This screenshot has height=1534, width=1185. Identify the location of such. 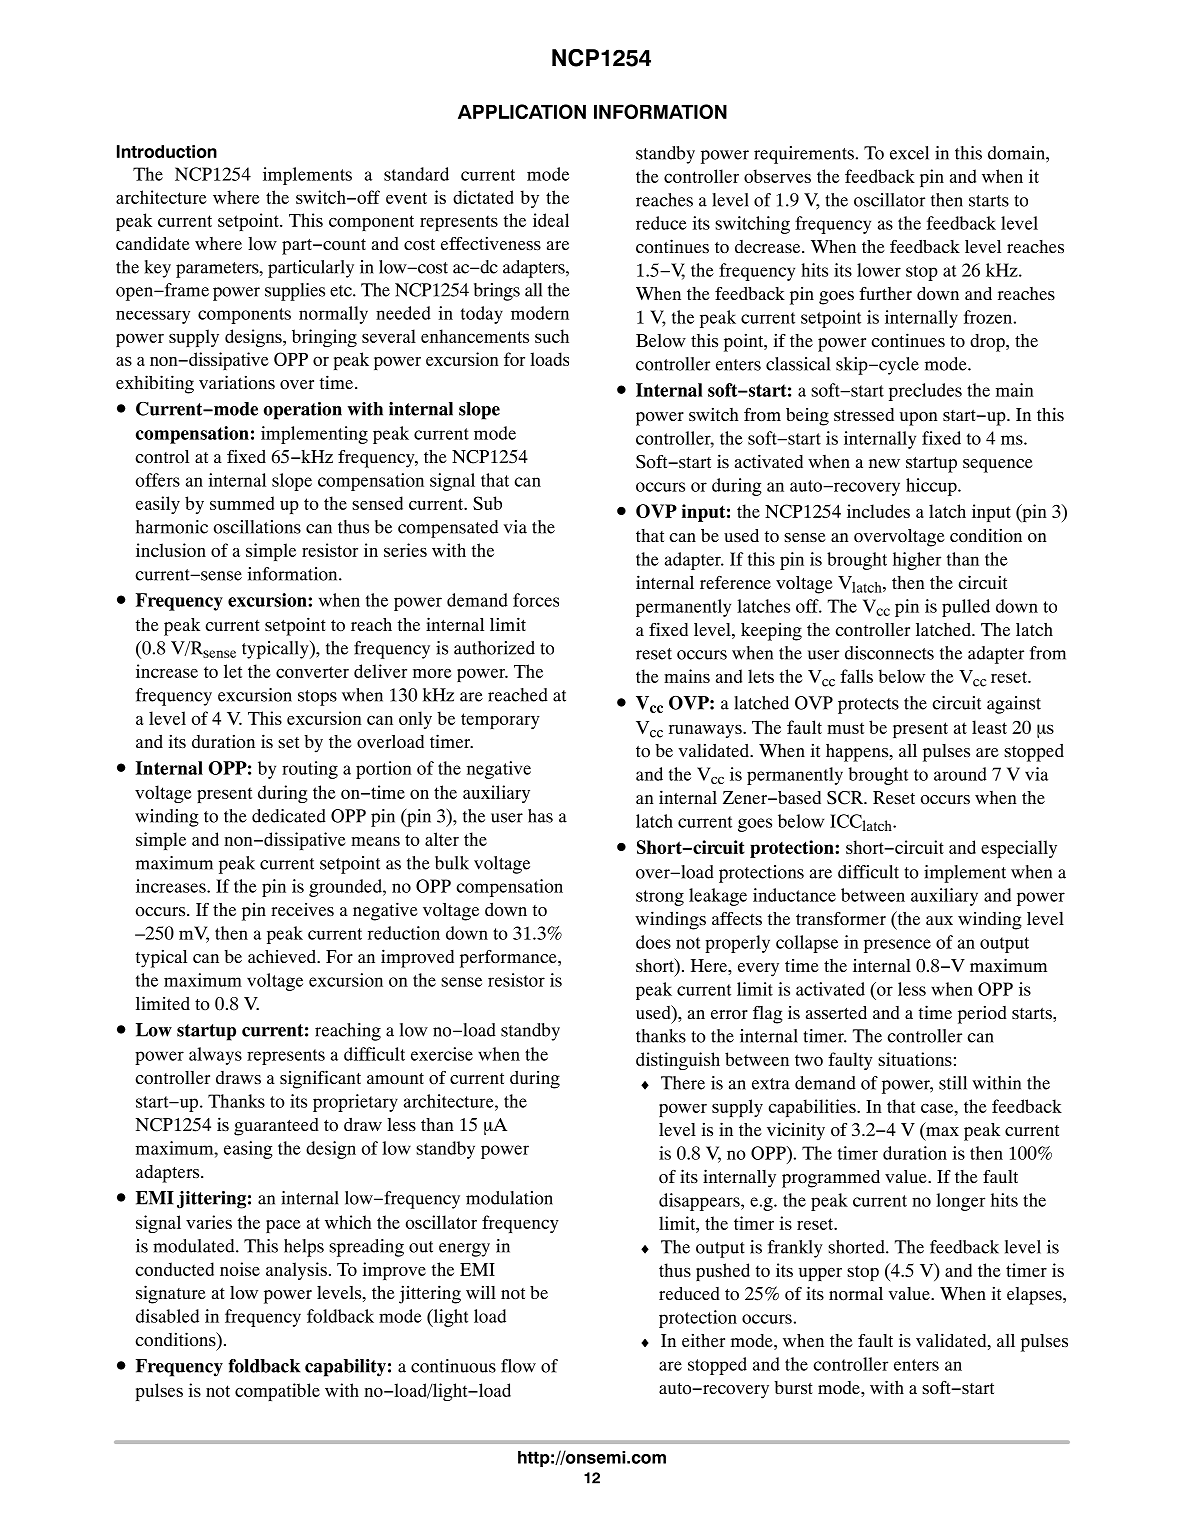
(552, 336).
